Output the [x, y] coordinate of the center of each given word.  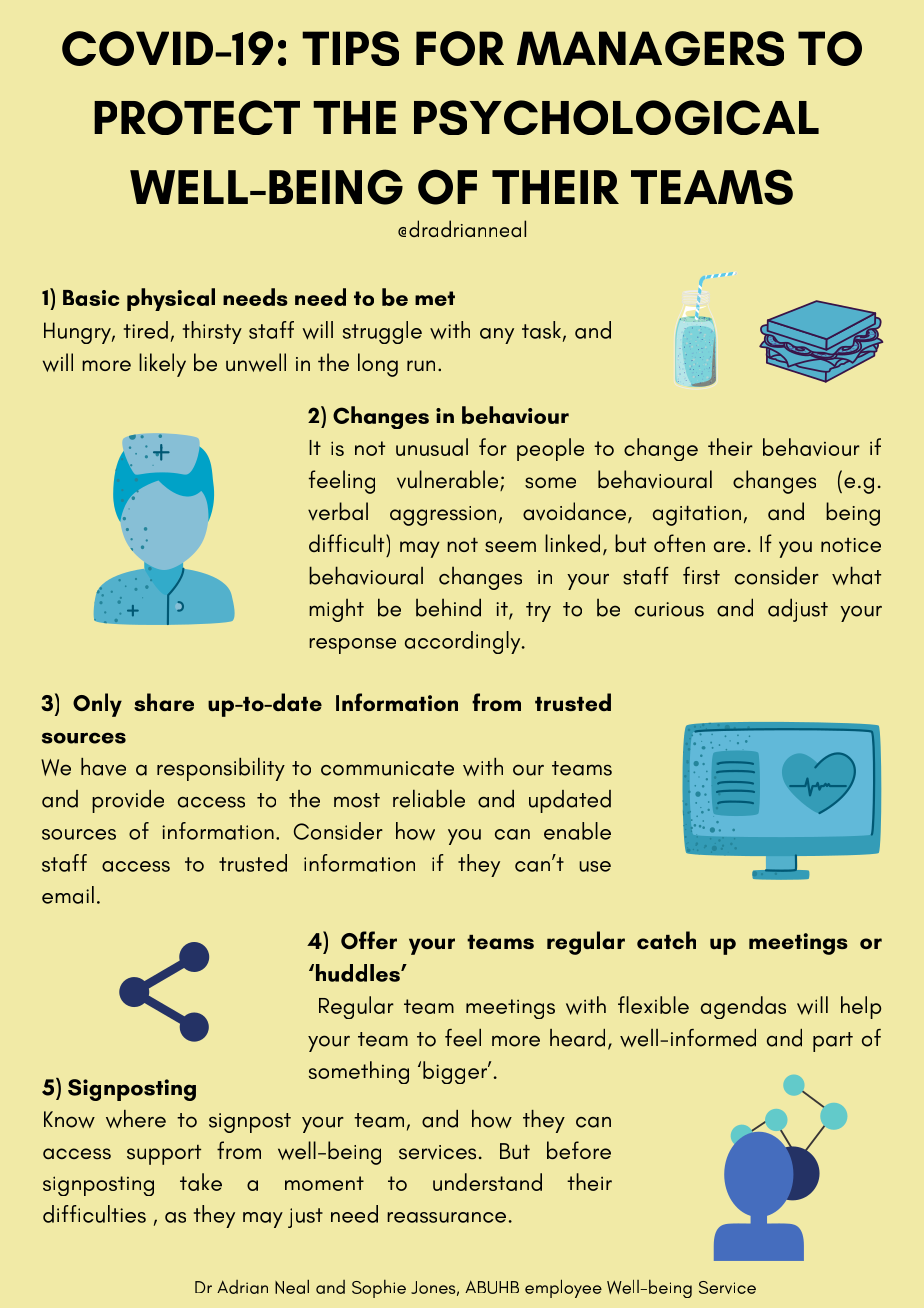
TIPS [350, 48]
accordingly [464, 642]
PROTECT [197, 117]
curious [669, 609]
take [201, 1182]
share [164, 702]
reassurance [446, 1217]
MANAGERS [650, 48]
